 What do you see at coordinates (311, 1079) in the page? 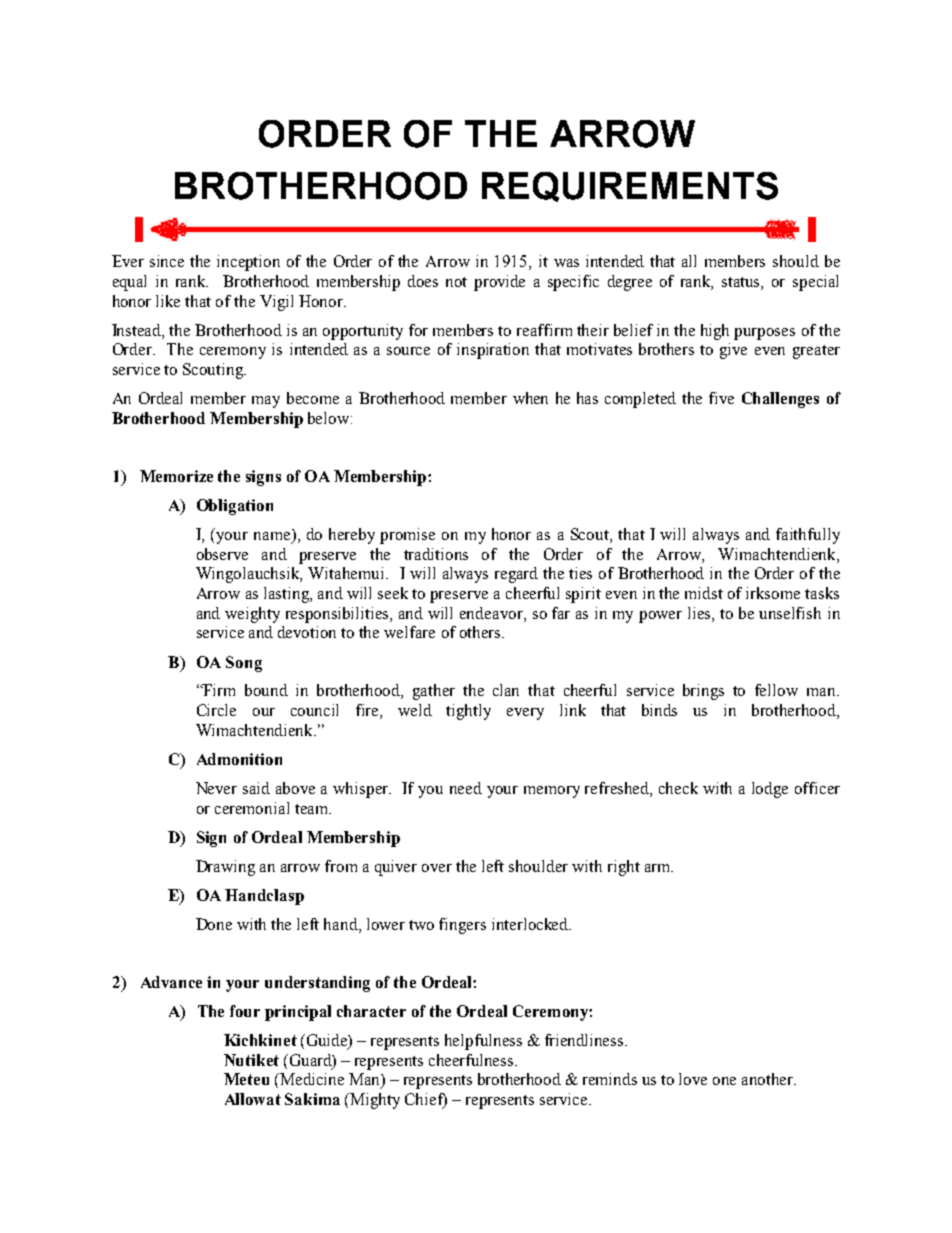
I see `Medicine` at bounding box center [311, 1079].
